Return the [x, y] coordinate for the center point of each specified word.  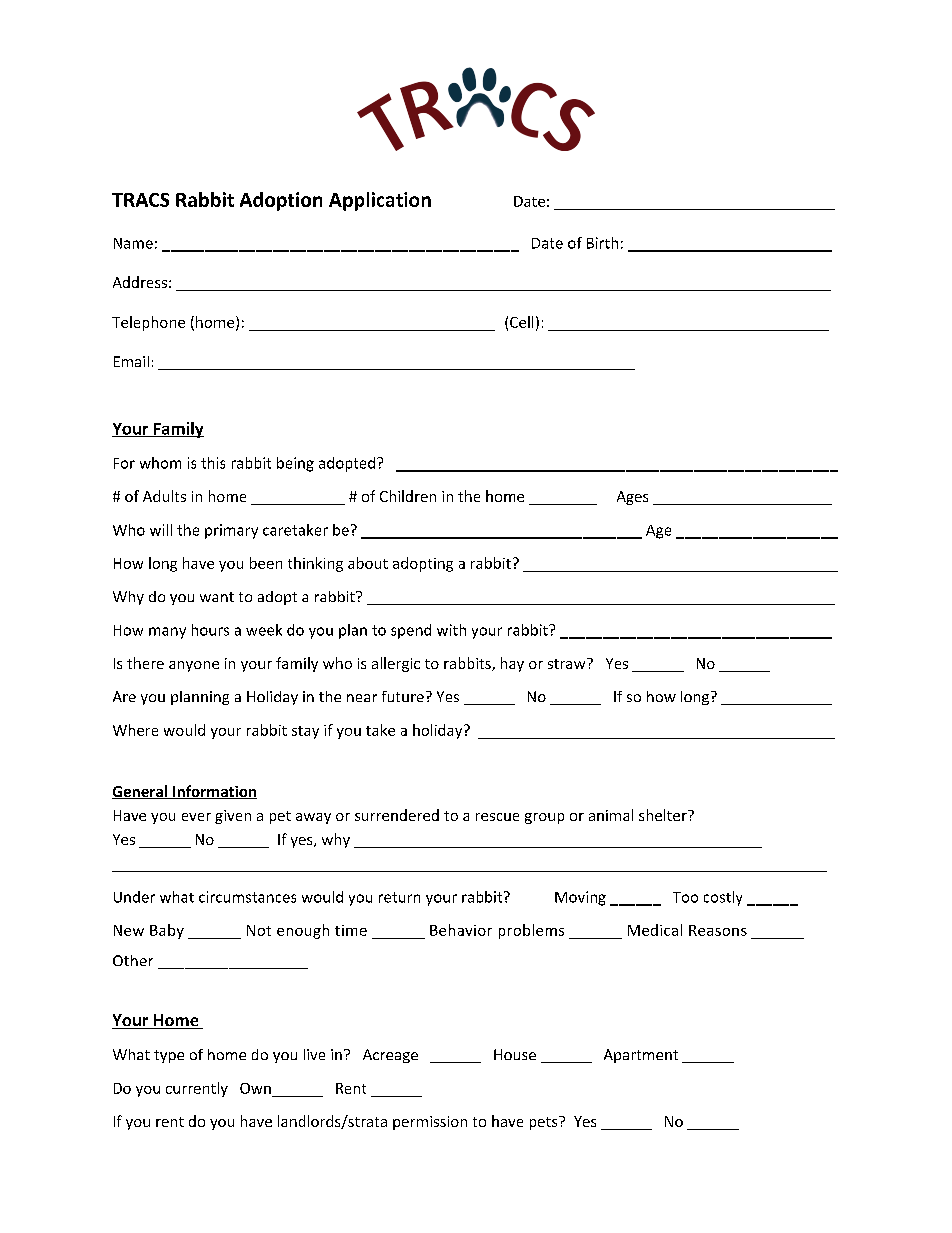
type [169, 1056]
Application [380, 201]
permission [430, 1123]
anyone [194, 666]
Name [133, 243]
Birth [602, 243]
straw [568, 663]
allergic [396, 664]
